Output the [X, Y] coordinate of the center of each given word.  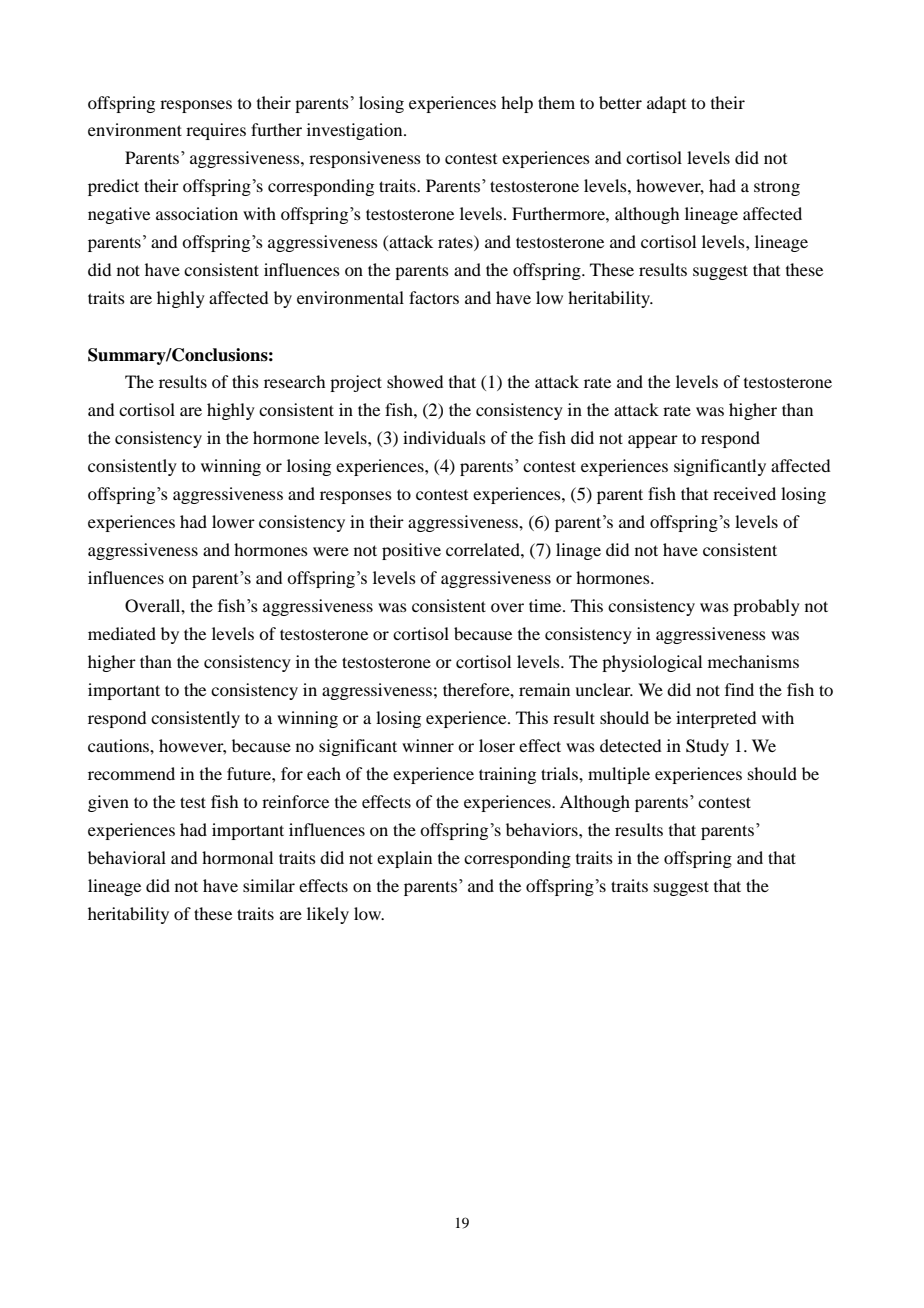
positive [411, 551]
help [517, 104]
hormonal [237, 857]
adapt [666, 104]
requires [216, 131]
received [744, 493]
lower [233, 521]
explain [404, 859]
